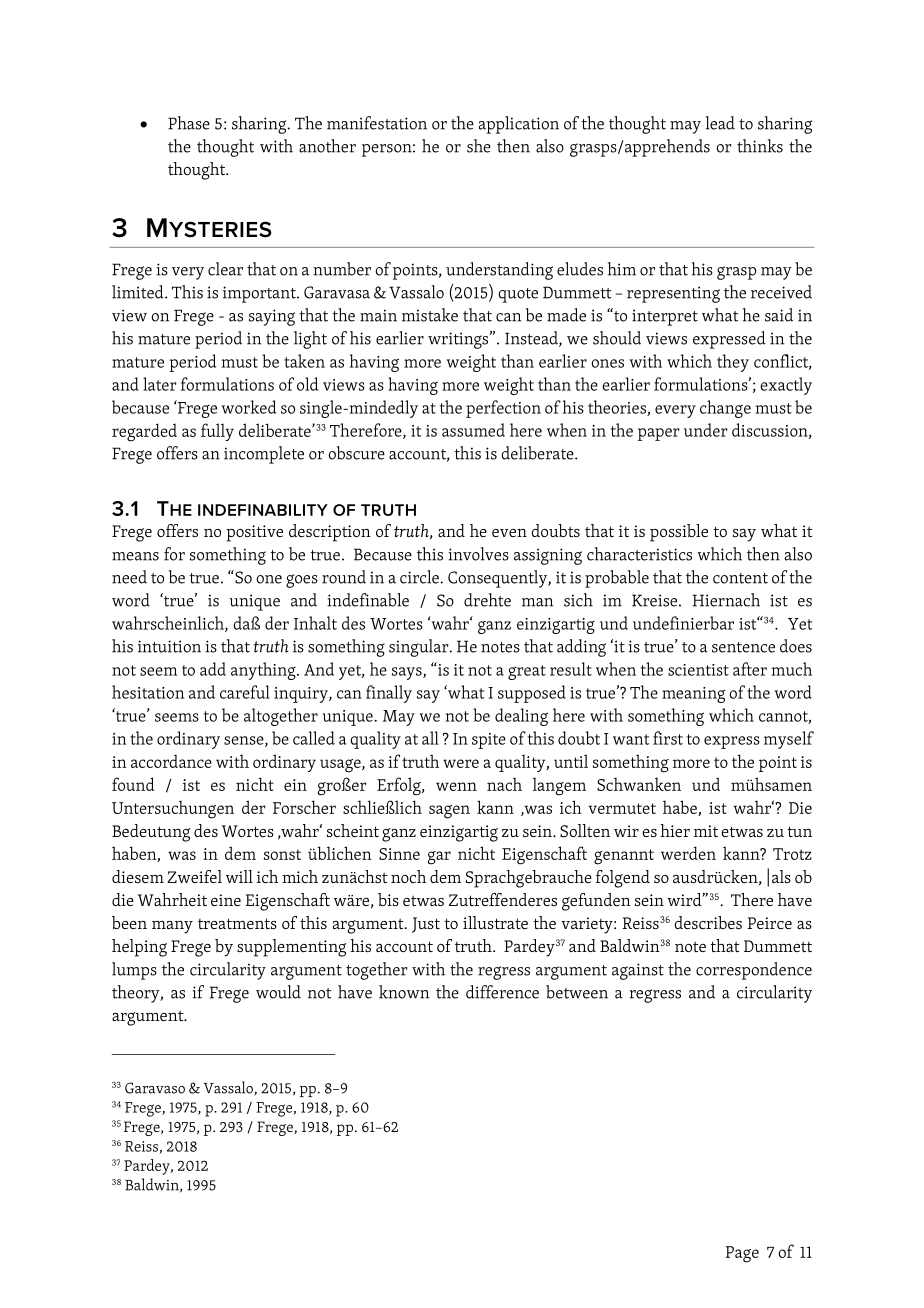 The height and width of the document is (1308, 924). What do you see at coordinates (495, 922) in the document?
I see `illustrate` at bounding box center [495, 922].
